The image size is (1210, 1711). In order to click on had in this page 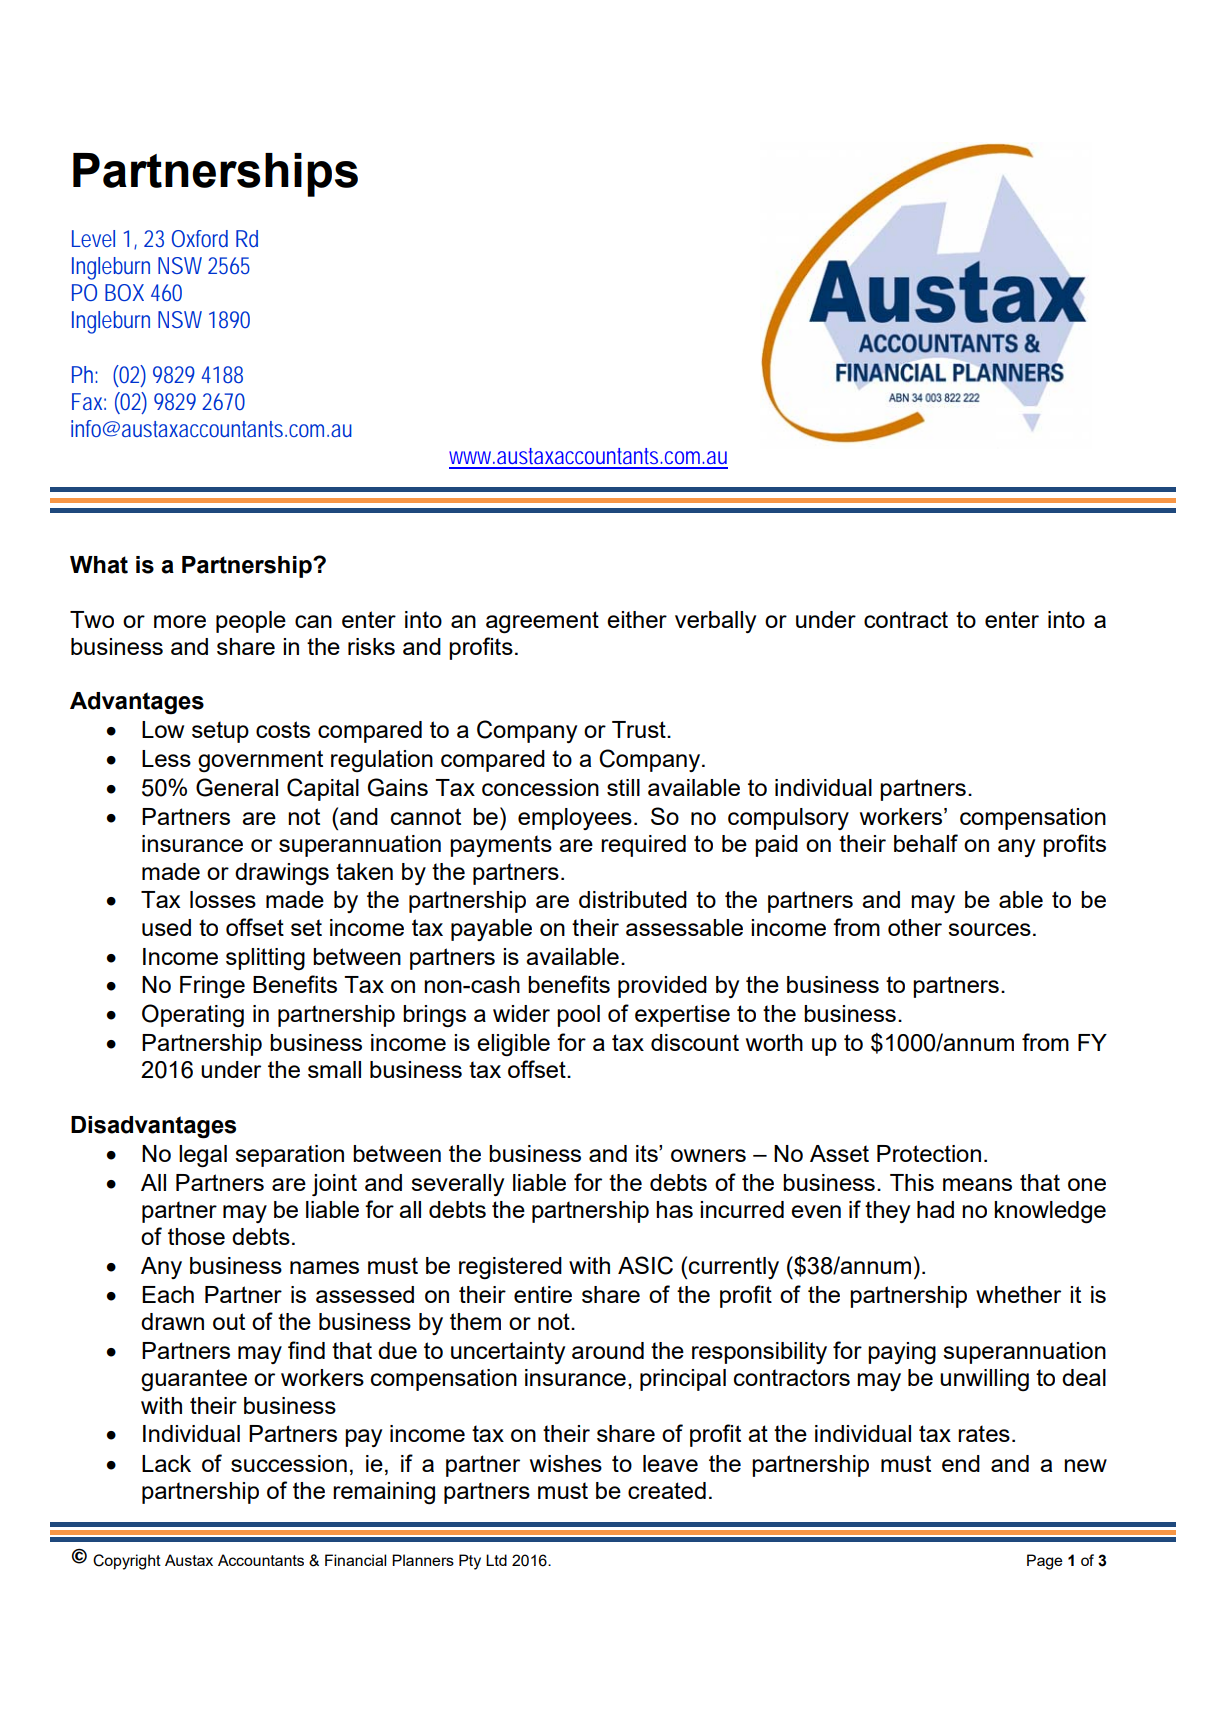, I will do `click(935, 1209)`.
